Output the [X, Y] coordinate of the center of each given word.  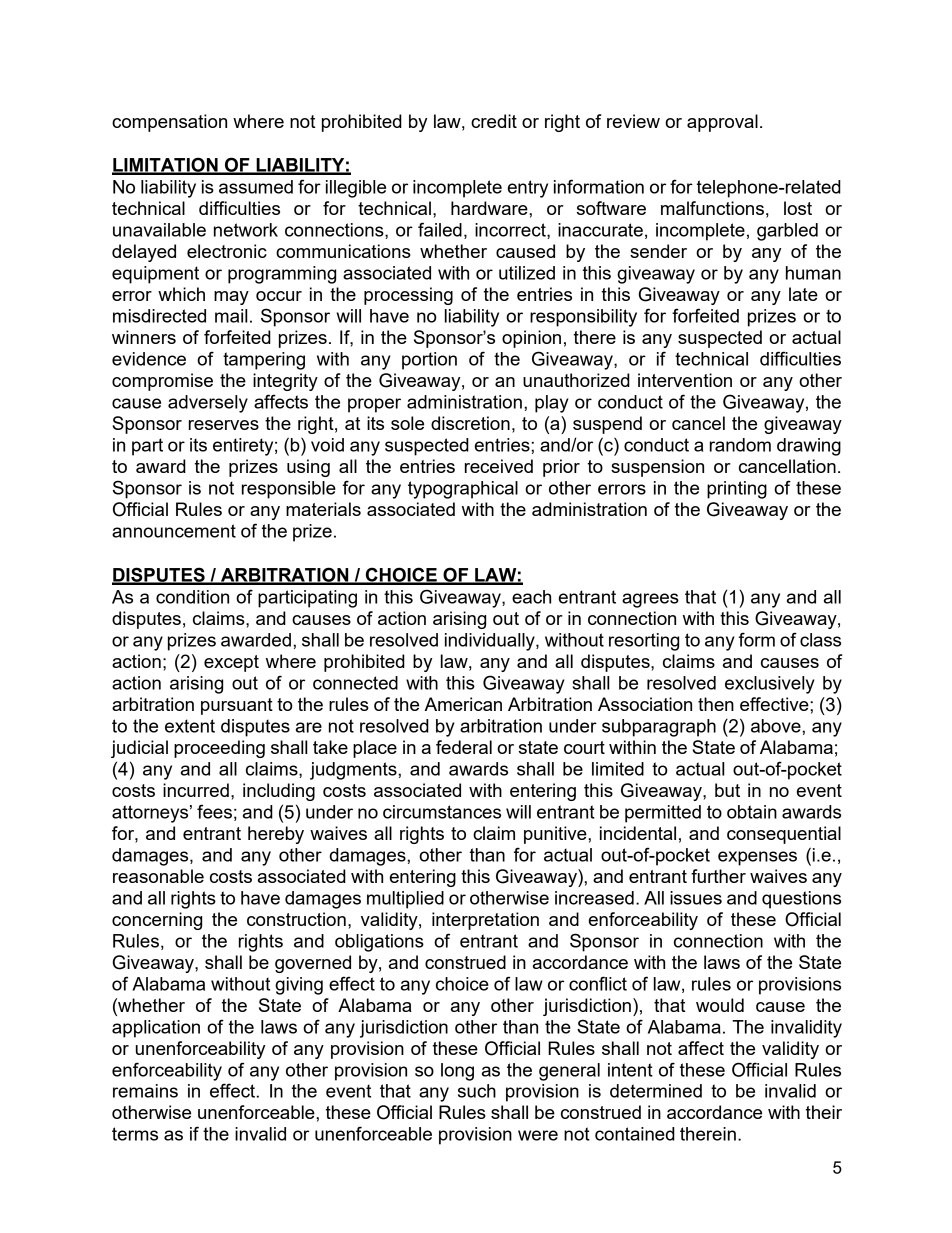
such [477, 1091]
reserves [224, 425]
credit [494, 121]
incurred [196, 790]
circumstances [442, 812]
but [727, 790]
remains [145, 1091]
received [499, 466]
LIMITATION [166, 165]
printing [737, 490]
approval [722, 123]
